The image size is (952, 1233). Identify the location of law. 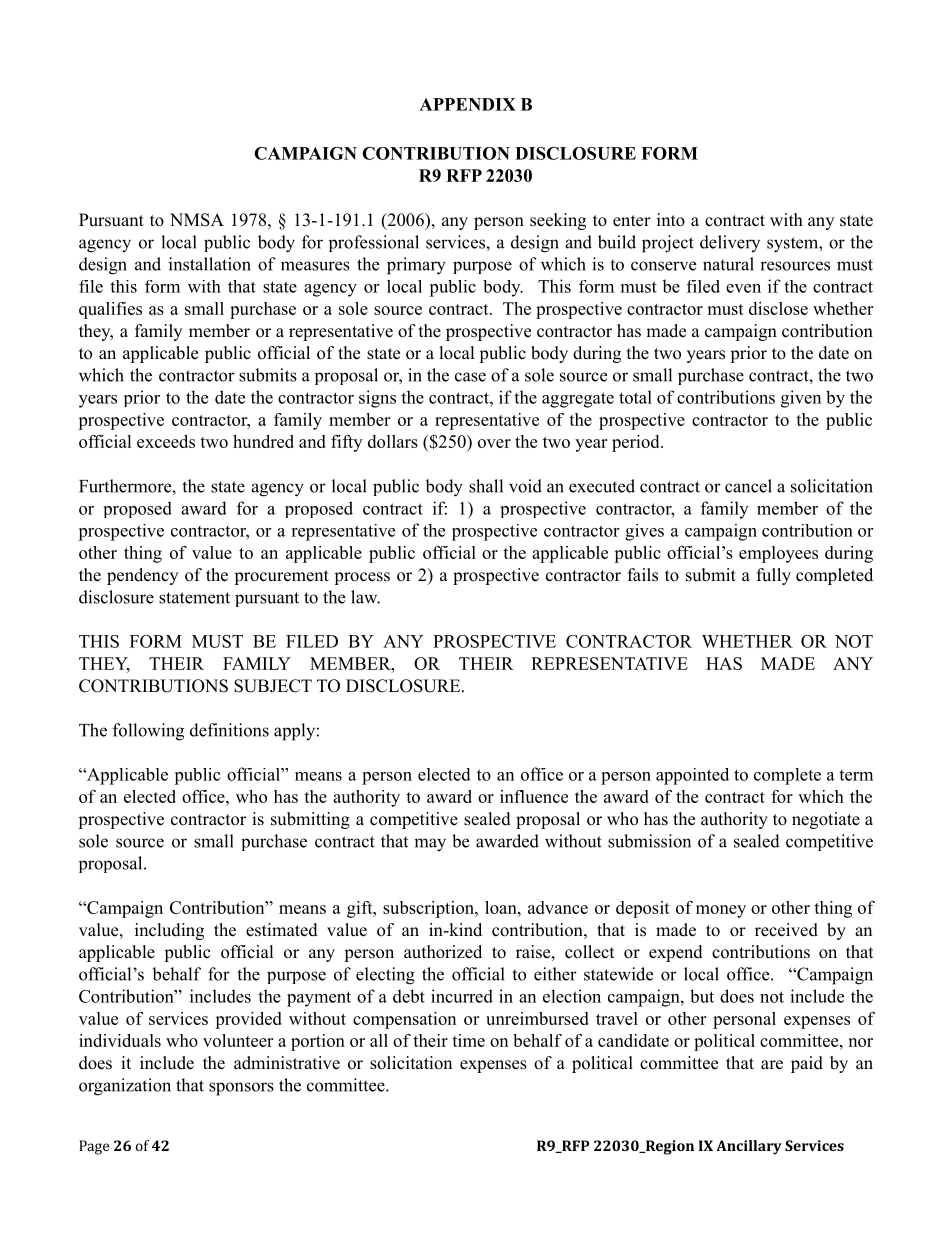
(365, 597).
